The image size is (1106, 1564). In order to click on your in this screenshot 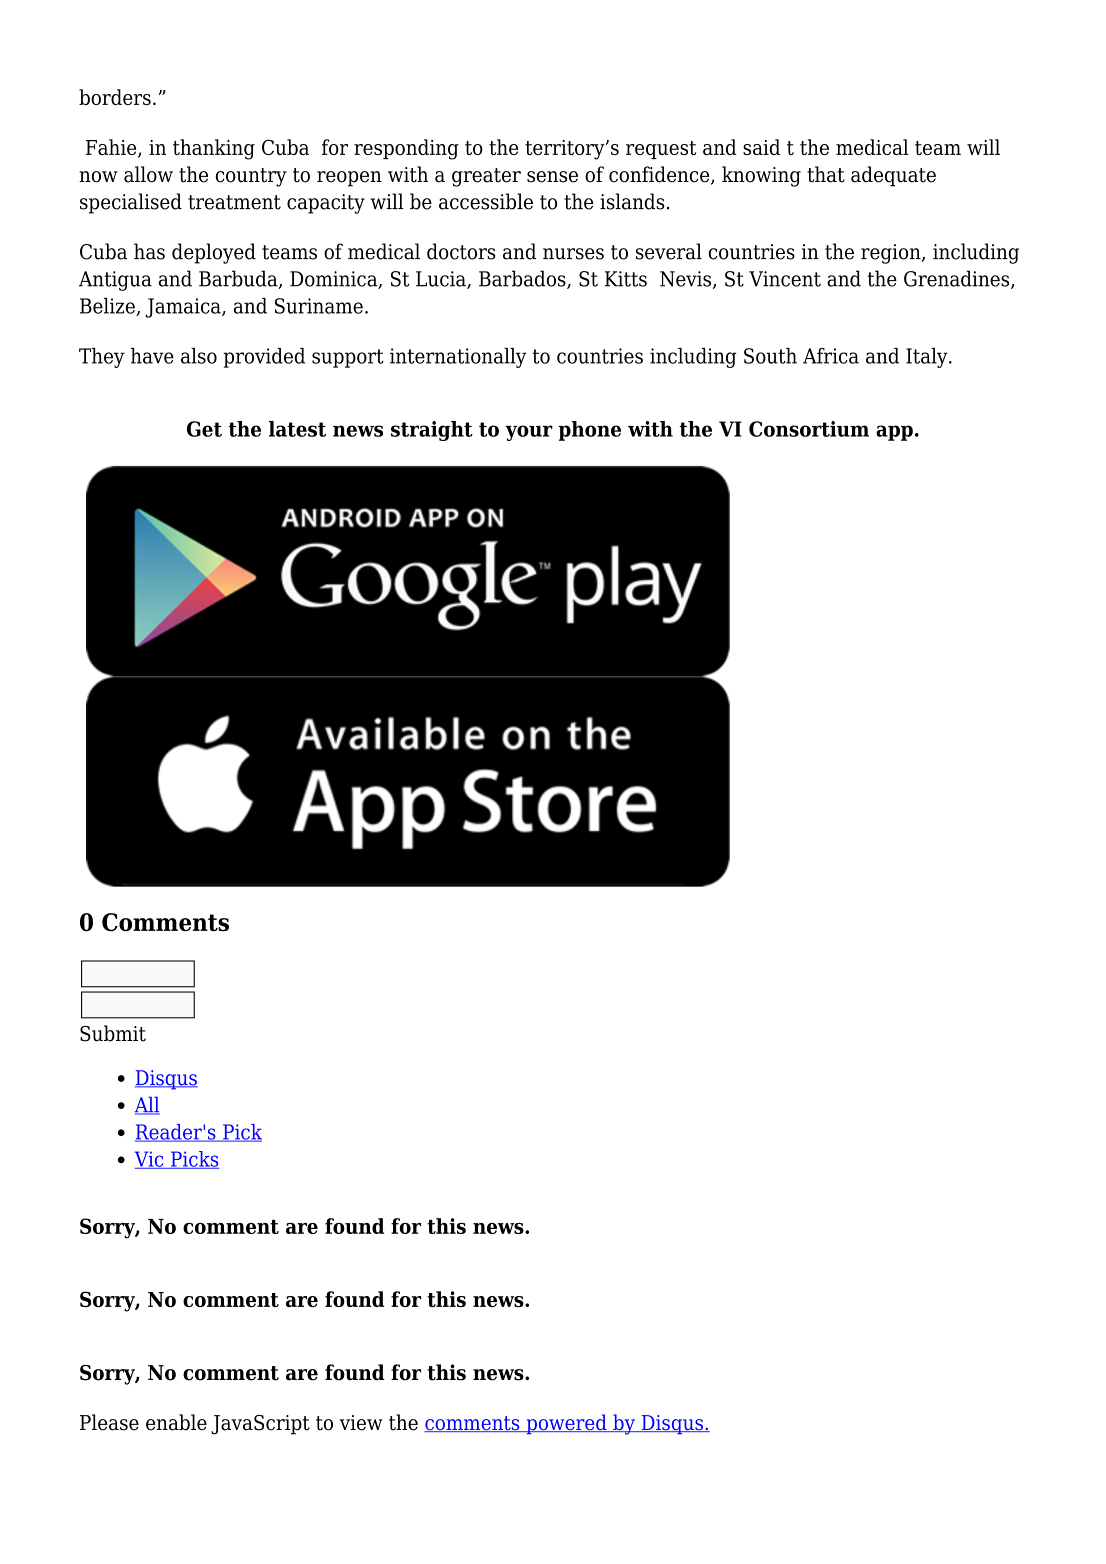, I will do `click(529, 433)`.
